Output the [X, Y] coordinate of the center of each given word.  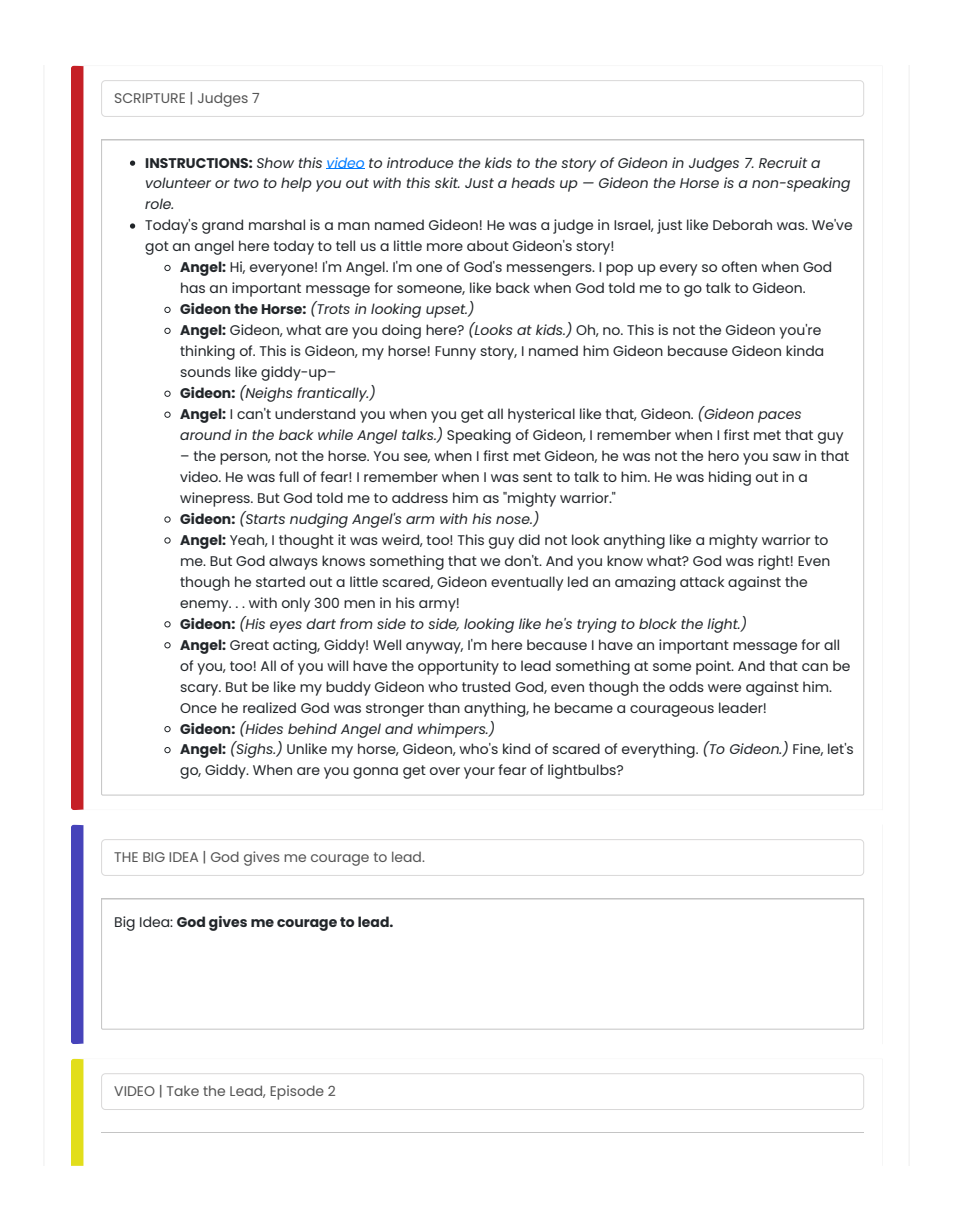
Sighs [254, 749]
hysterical [541, 415]
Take [183, 1091]
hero [723, 455]
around [205, 434]
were [724, 688]
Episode [297, 1092]
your [479, 773]
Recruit [783, 162]
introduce [420, 162]
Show [275, 162]
